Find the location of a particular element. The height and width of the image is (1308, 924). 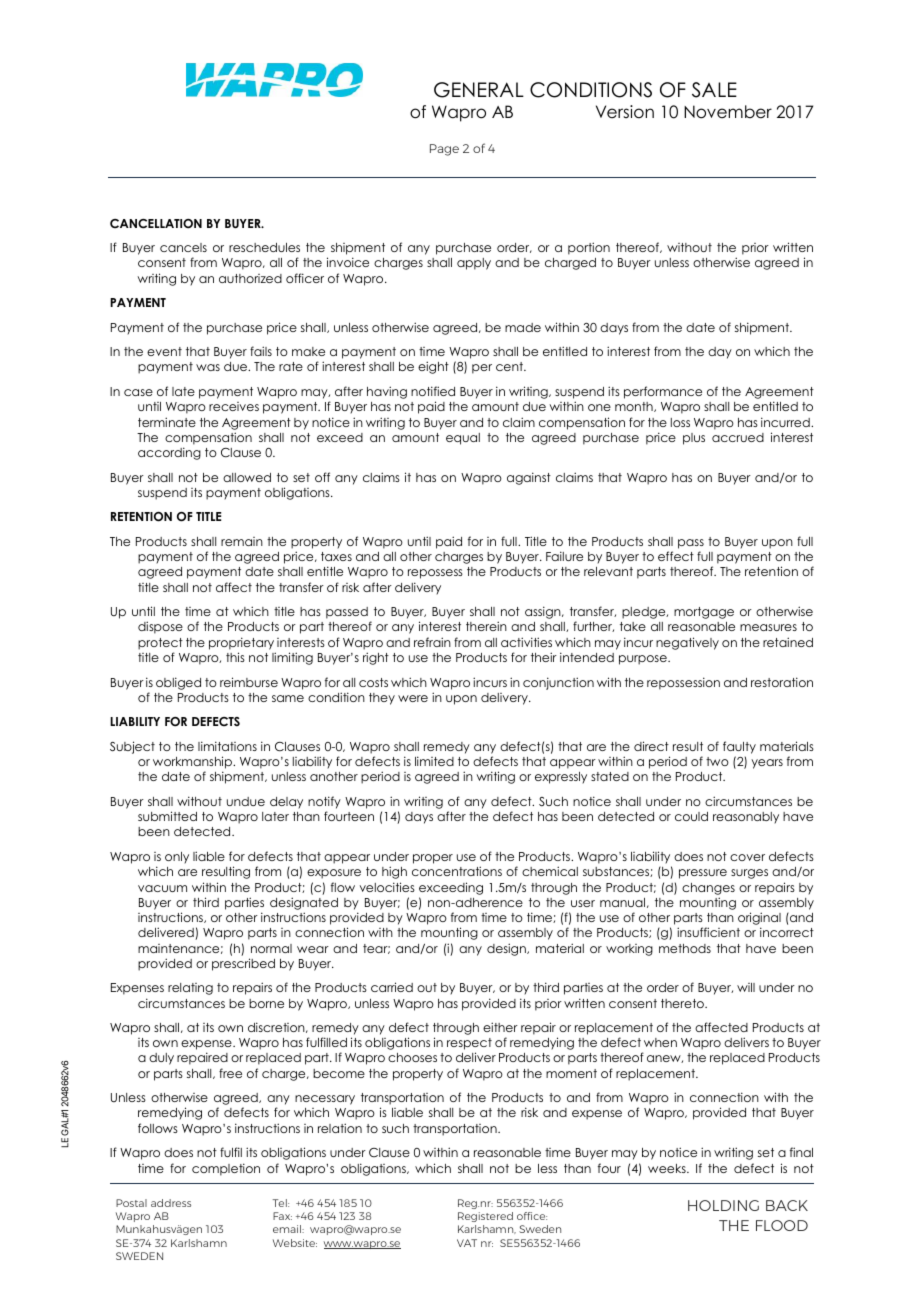

address is located at coordinates (171, 1203).
